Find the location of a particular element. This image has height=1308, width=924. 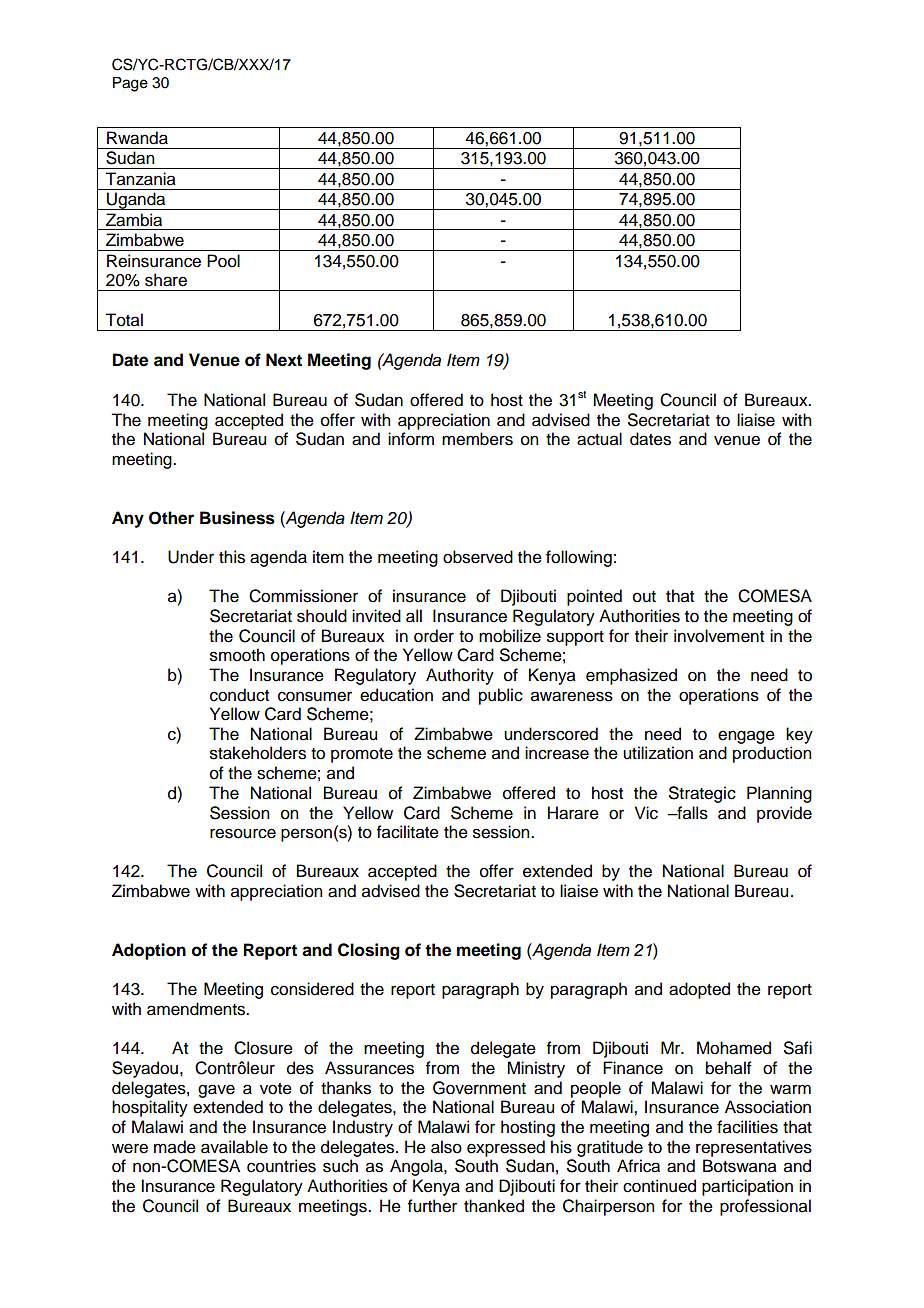

smooth is located at coordinates (237, 655).
